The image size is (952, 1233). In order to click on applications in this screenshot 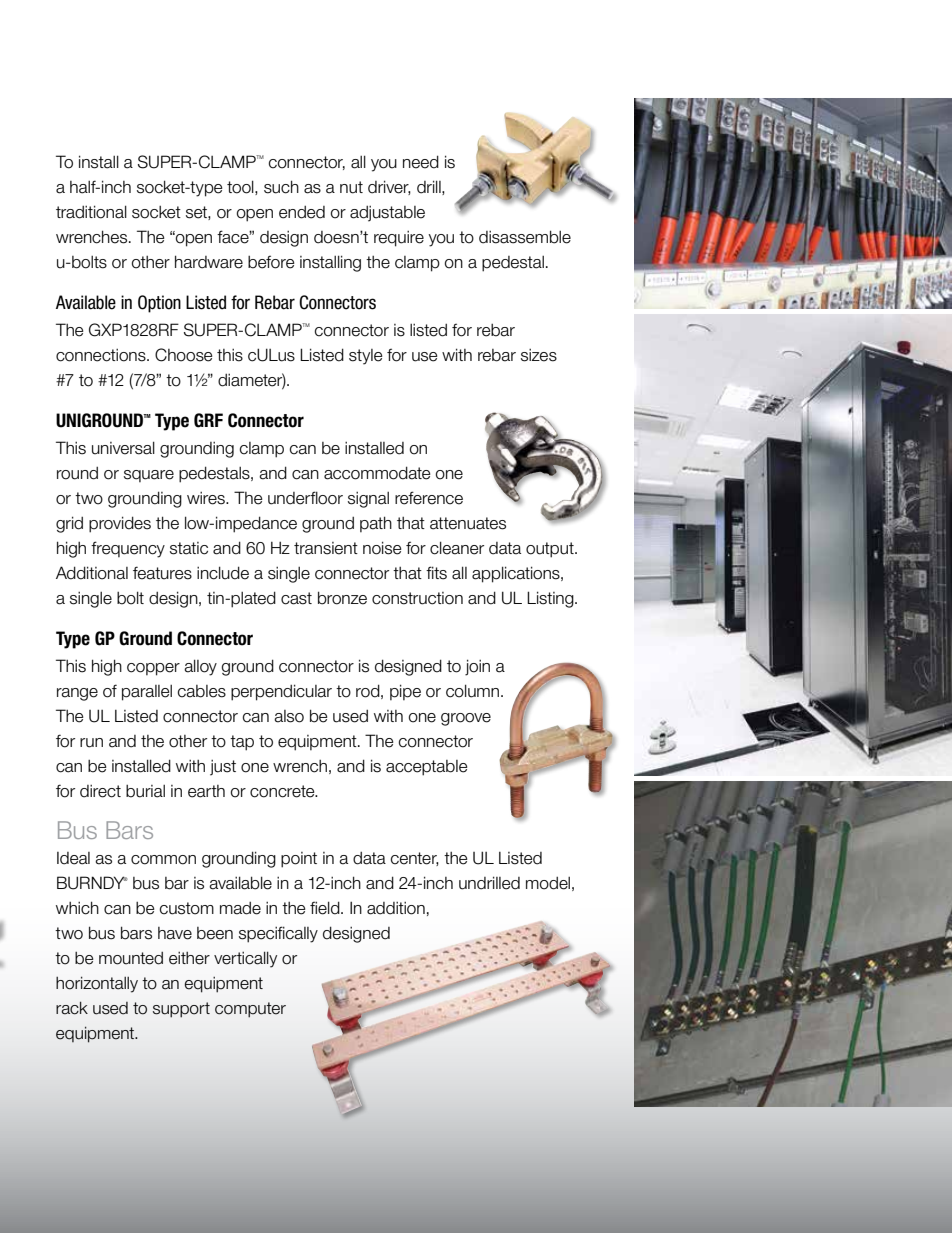, I will do `click(517, 574)`.
